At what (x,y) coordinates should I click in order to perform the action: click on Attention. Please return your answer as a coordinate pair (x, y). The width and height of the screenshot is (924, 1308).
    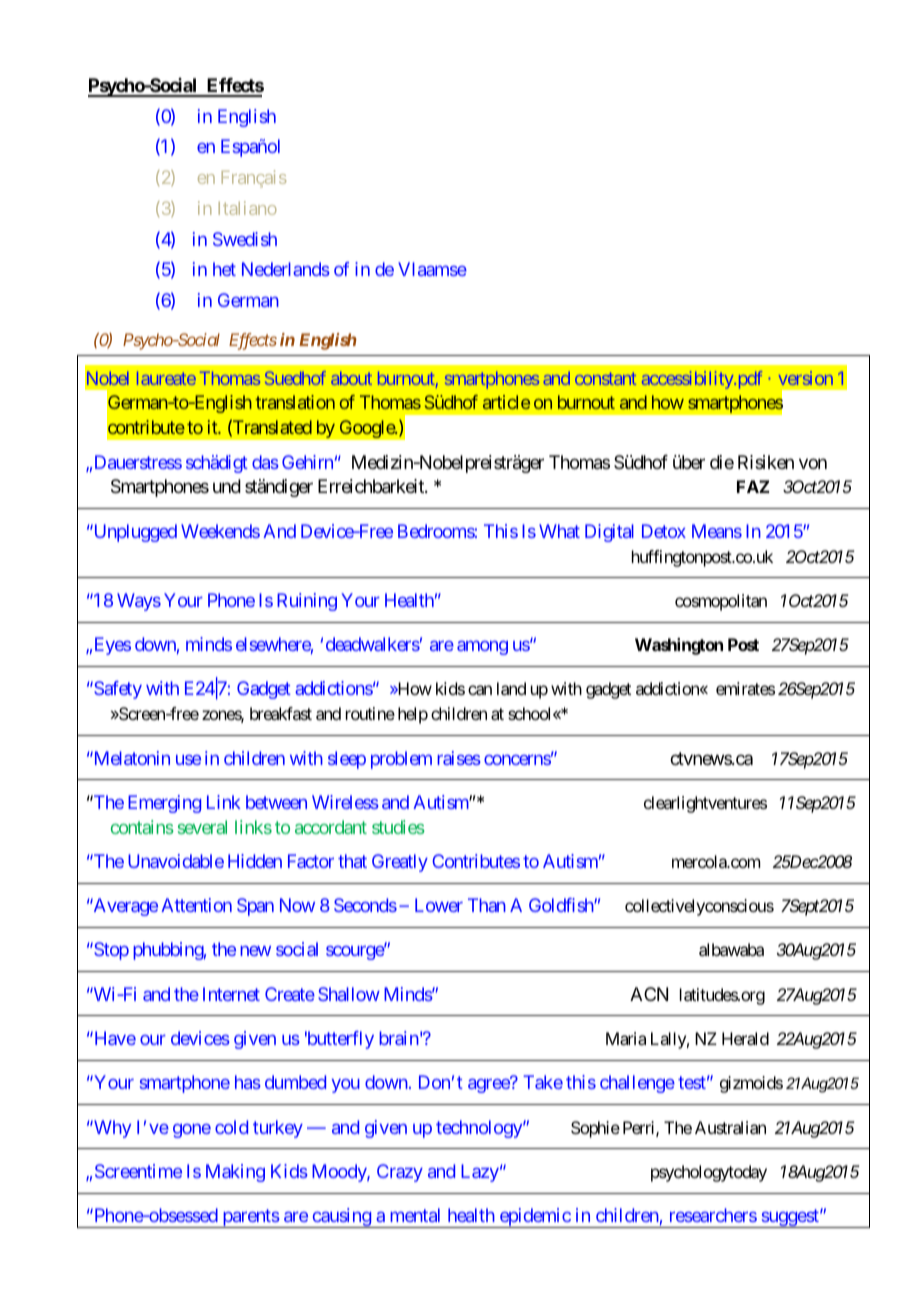
    Looking at the image, I should click on (196, 905).
